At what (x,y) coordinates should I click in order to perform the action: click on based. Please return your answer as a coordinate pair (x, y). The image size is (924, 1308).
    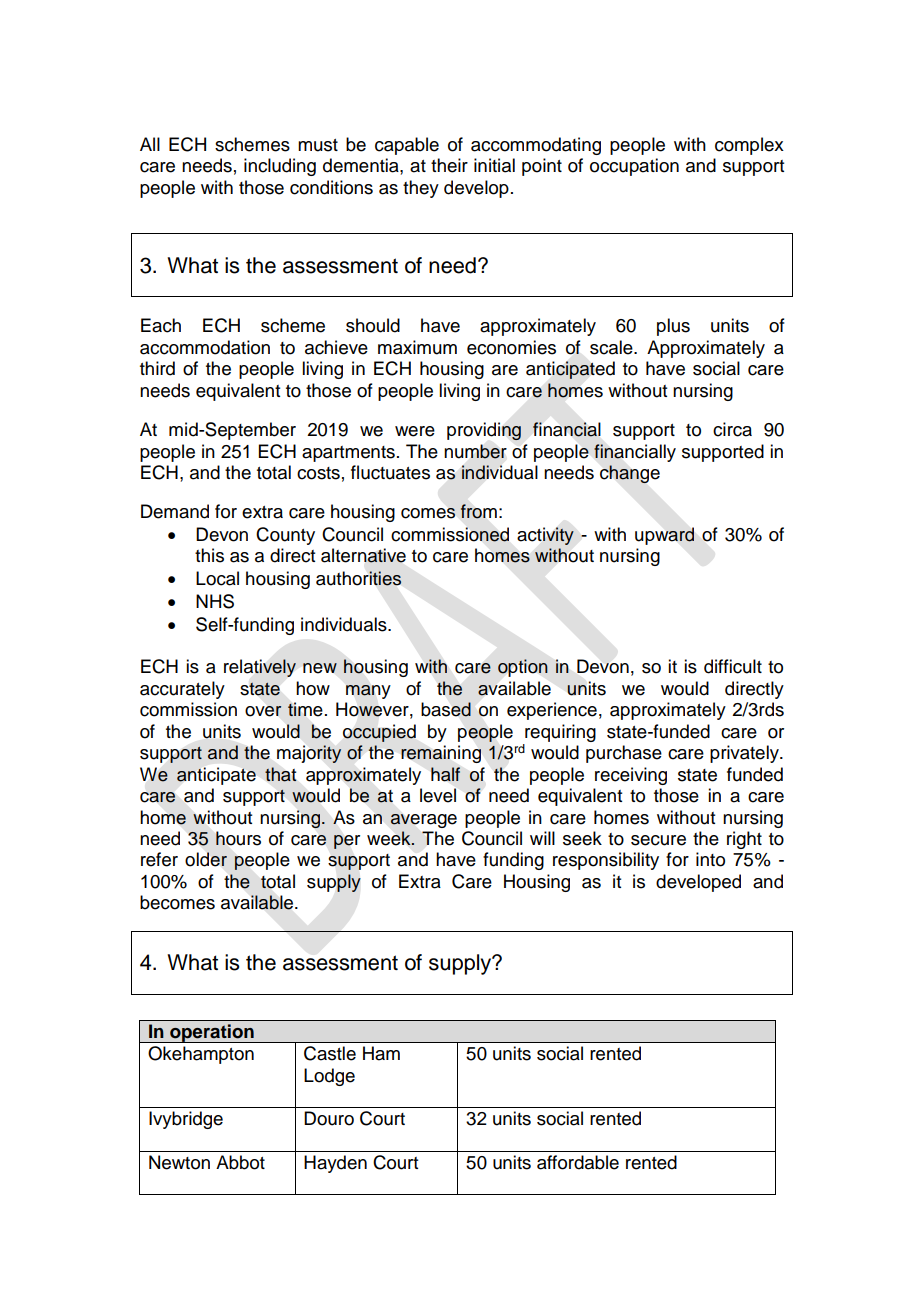
    Looking at the image, I should click on (446, 709).
